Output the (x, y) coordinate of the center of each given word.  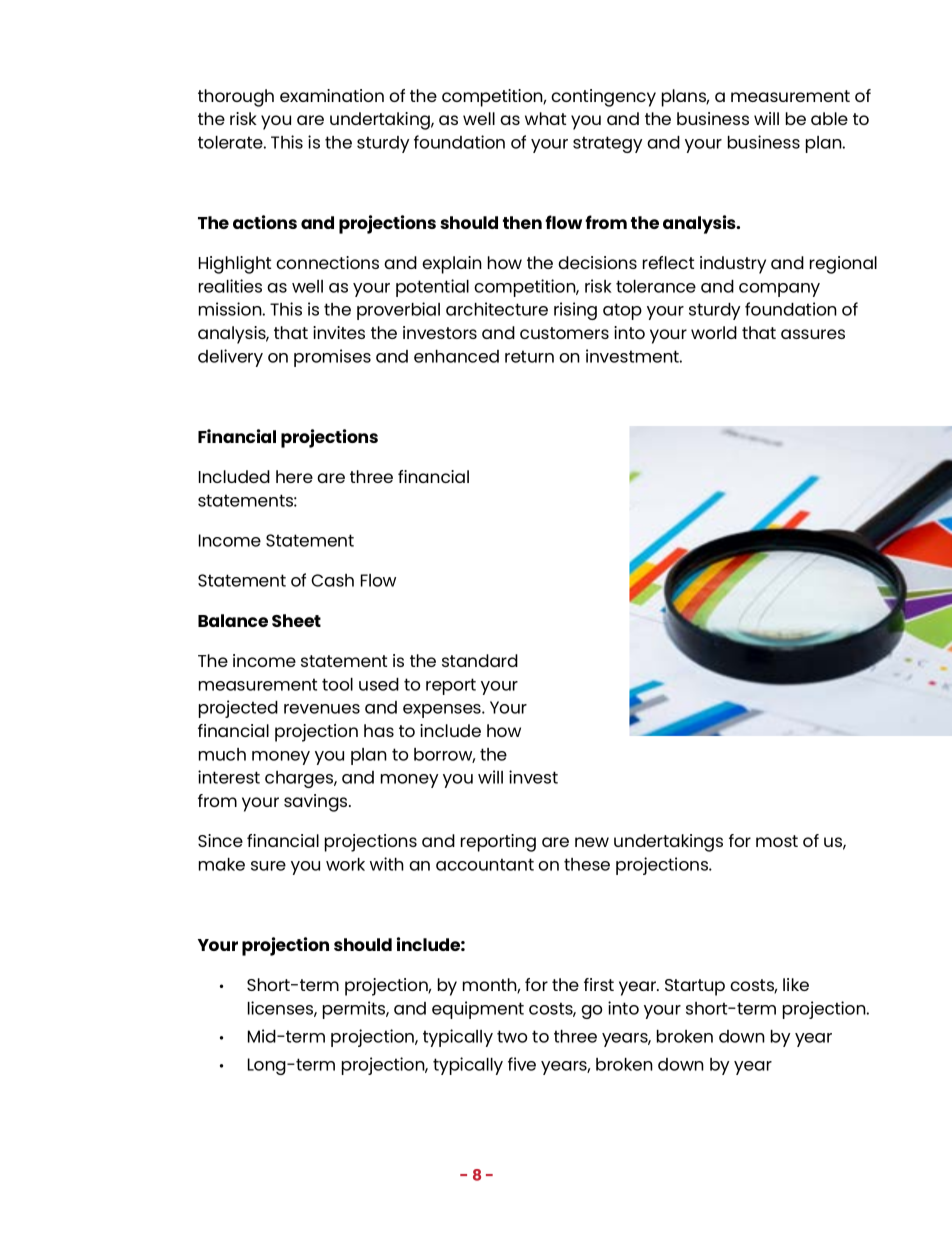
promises (332, 358)
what (545, 118)
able (829, 118)
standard (480, 660)
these (587, 864)
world (714, 332)
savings (317, 803)
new (592, 842)
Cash (332, 580)
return (529, 356)
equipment (478, 1010)
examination (332, 95)
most (777, 841)
